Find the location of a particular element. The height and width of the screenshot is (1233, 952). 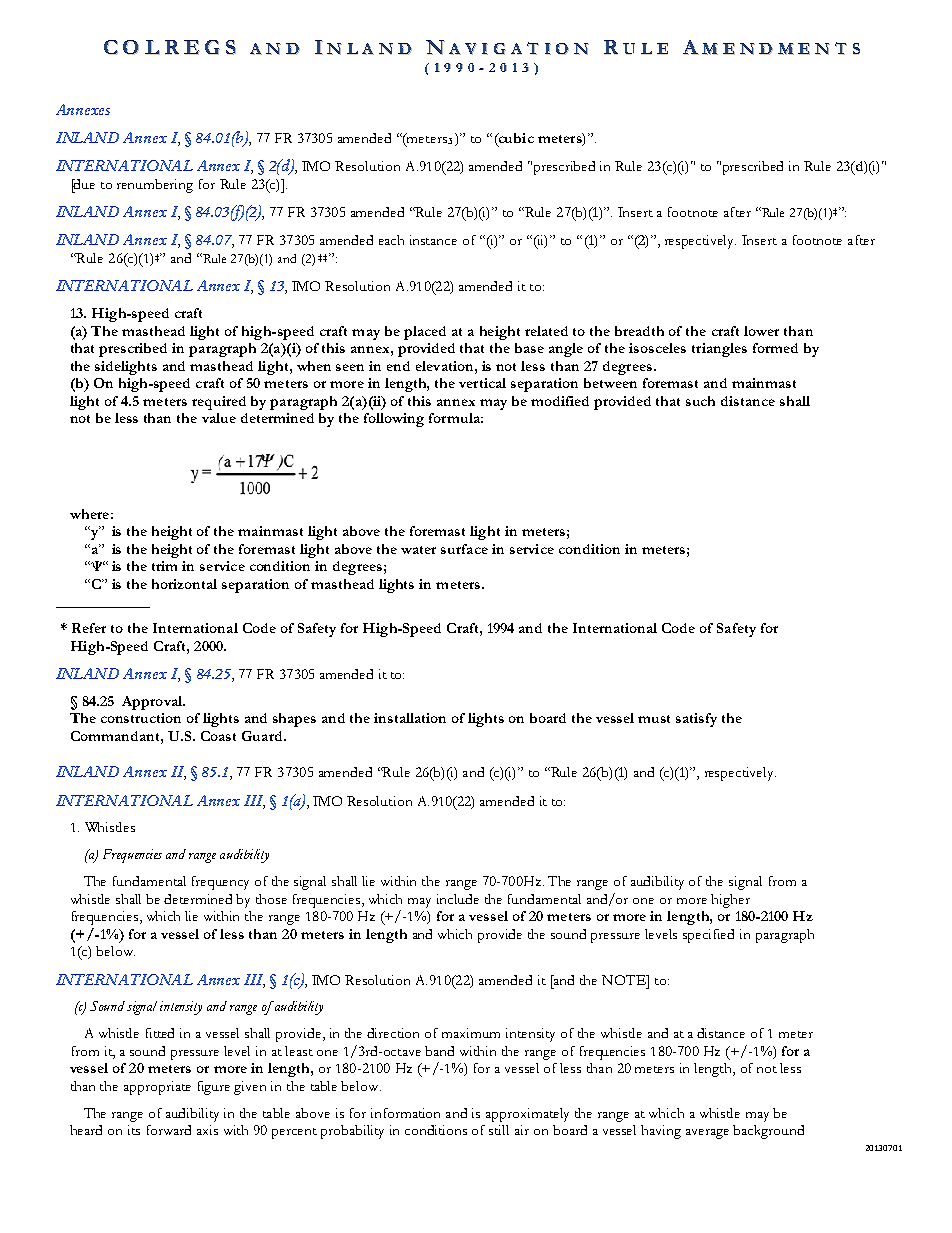

following is located at coordinates (394, 420).
